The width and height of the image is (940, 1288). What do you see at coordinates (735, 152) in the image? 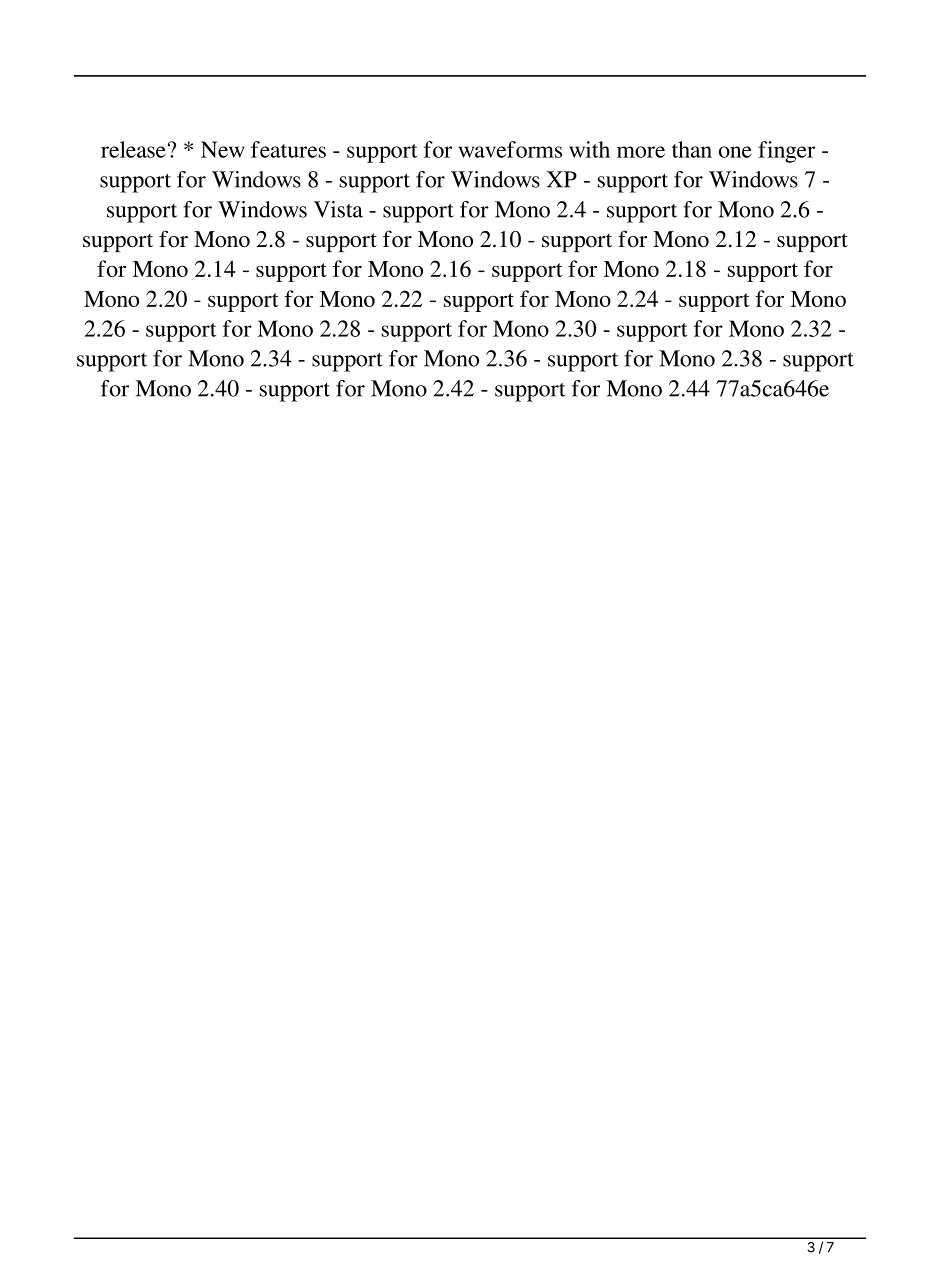
I see `one` at bounding box center [735, 152].
